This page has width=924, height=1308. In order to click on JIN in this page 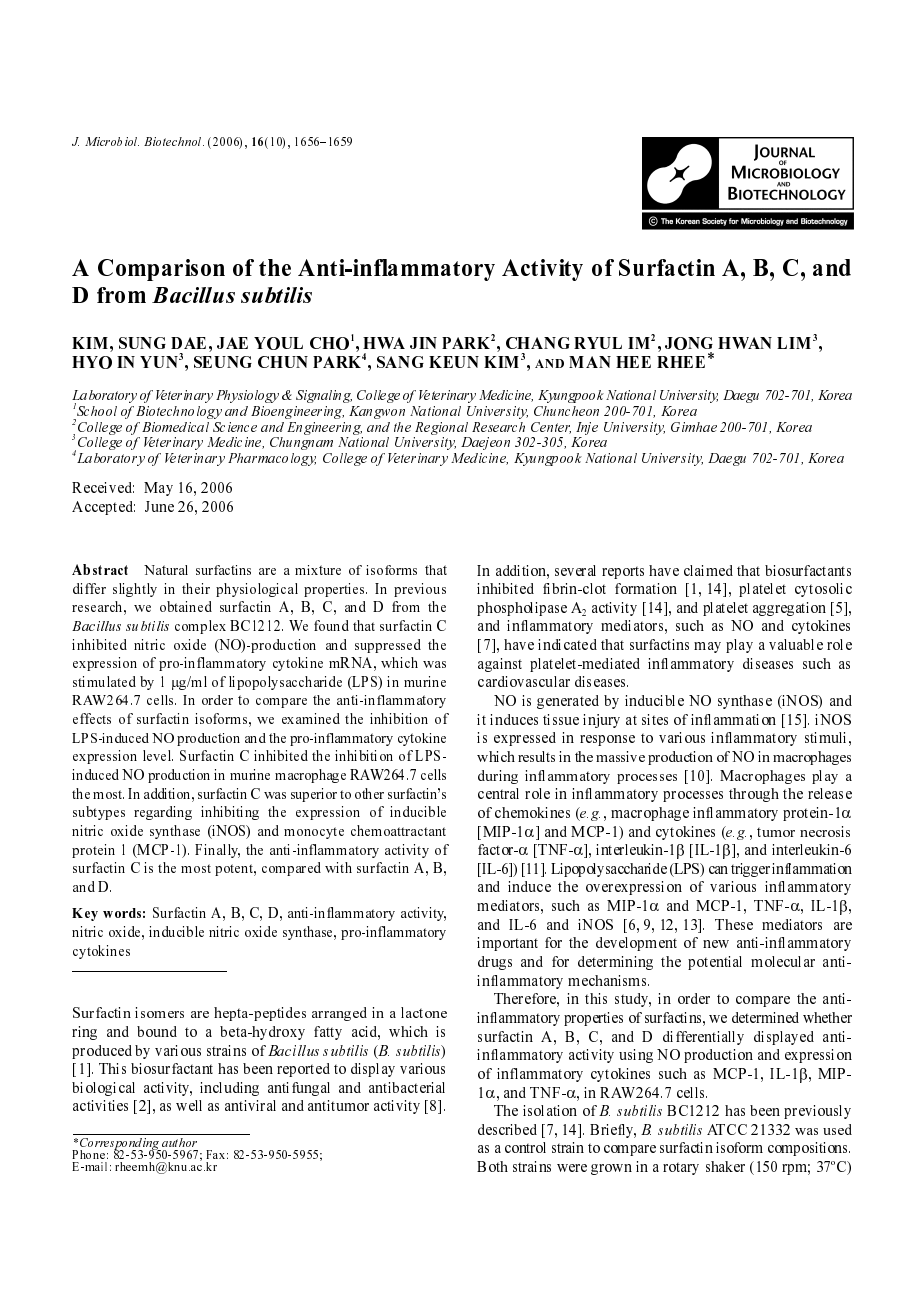, I will do `click(423, 343)`.
